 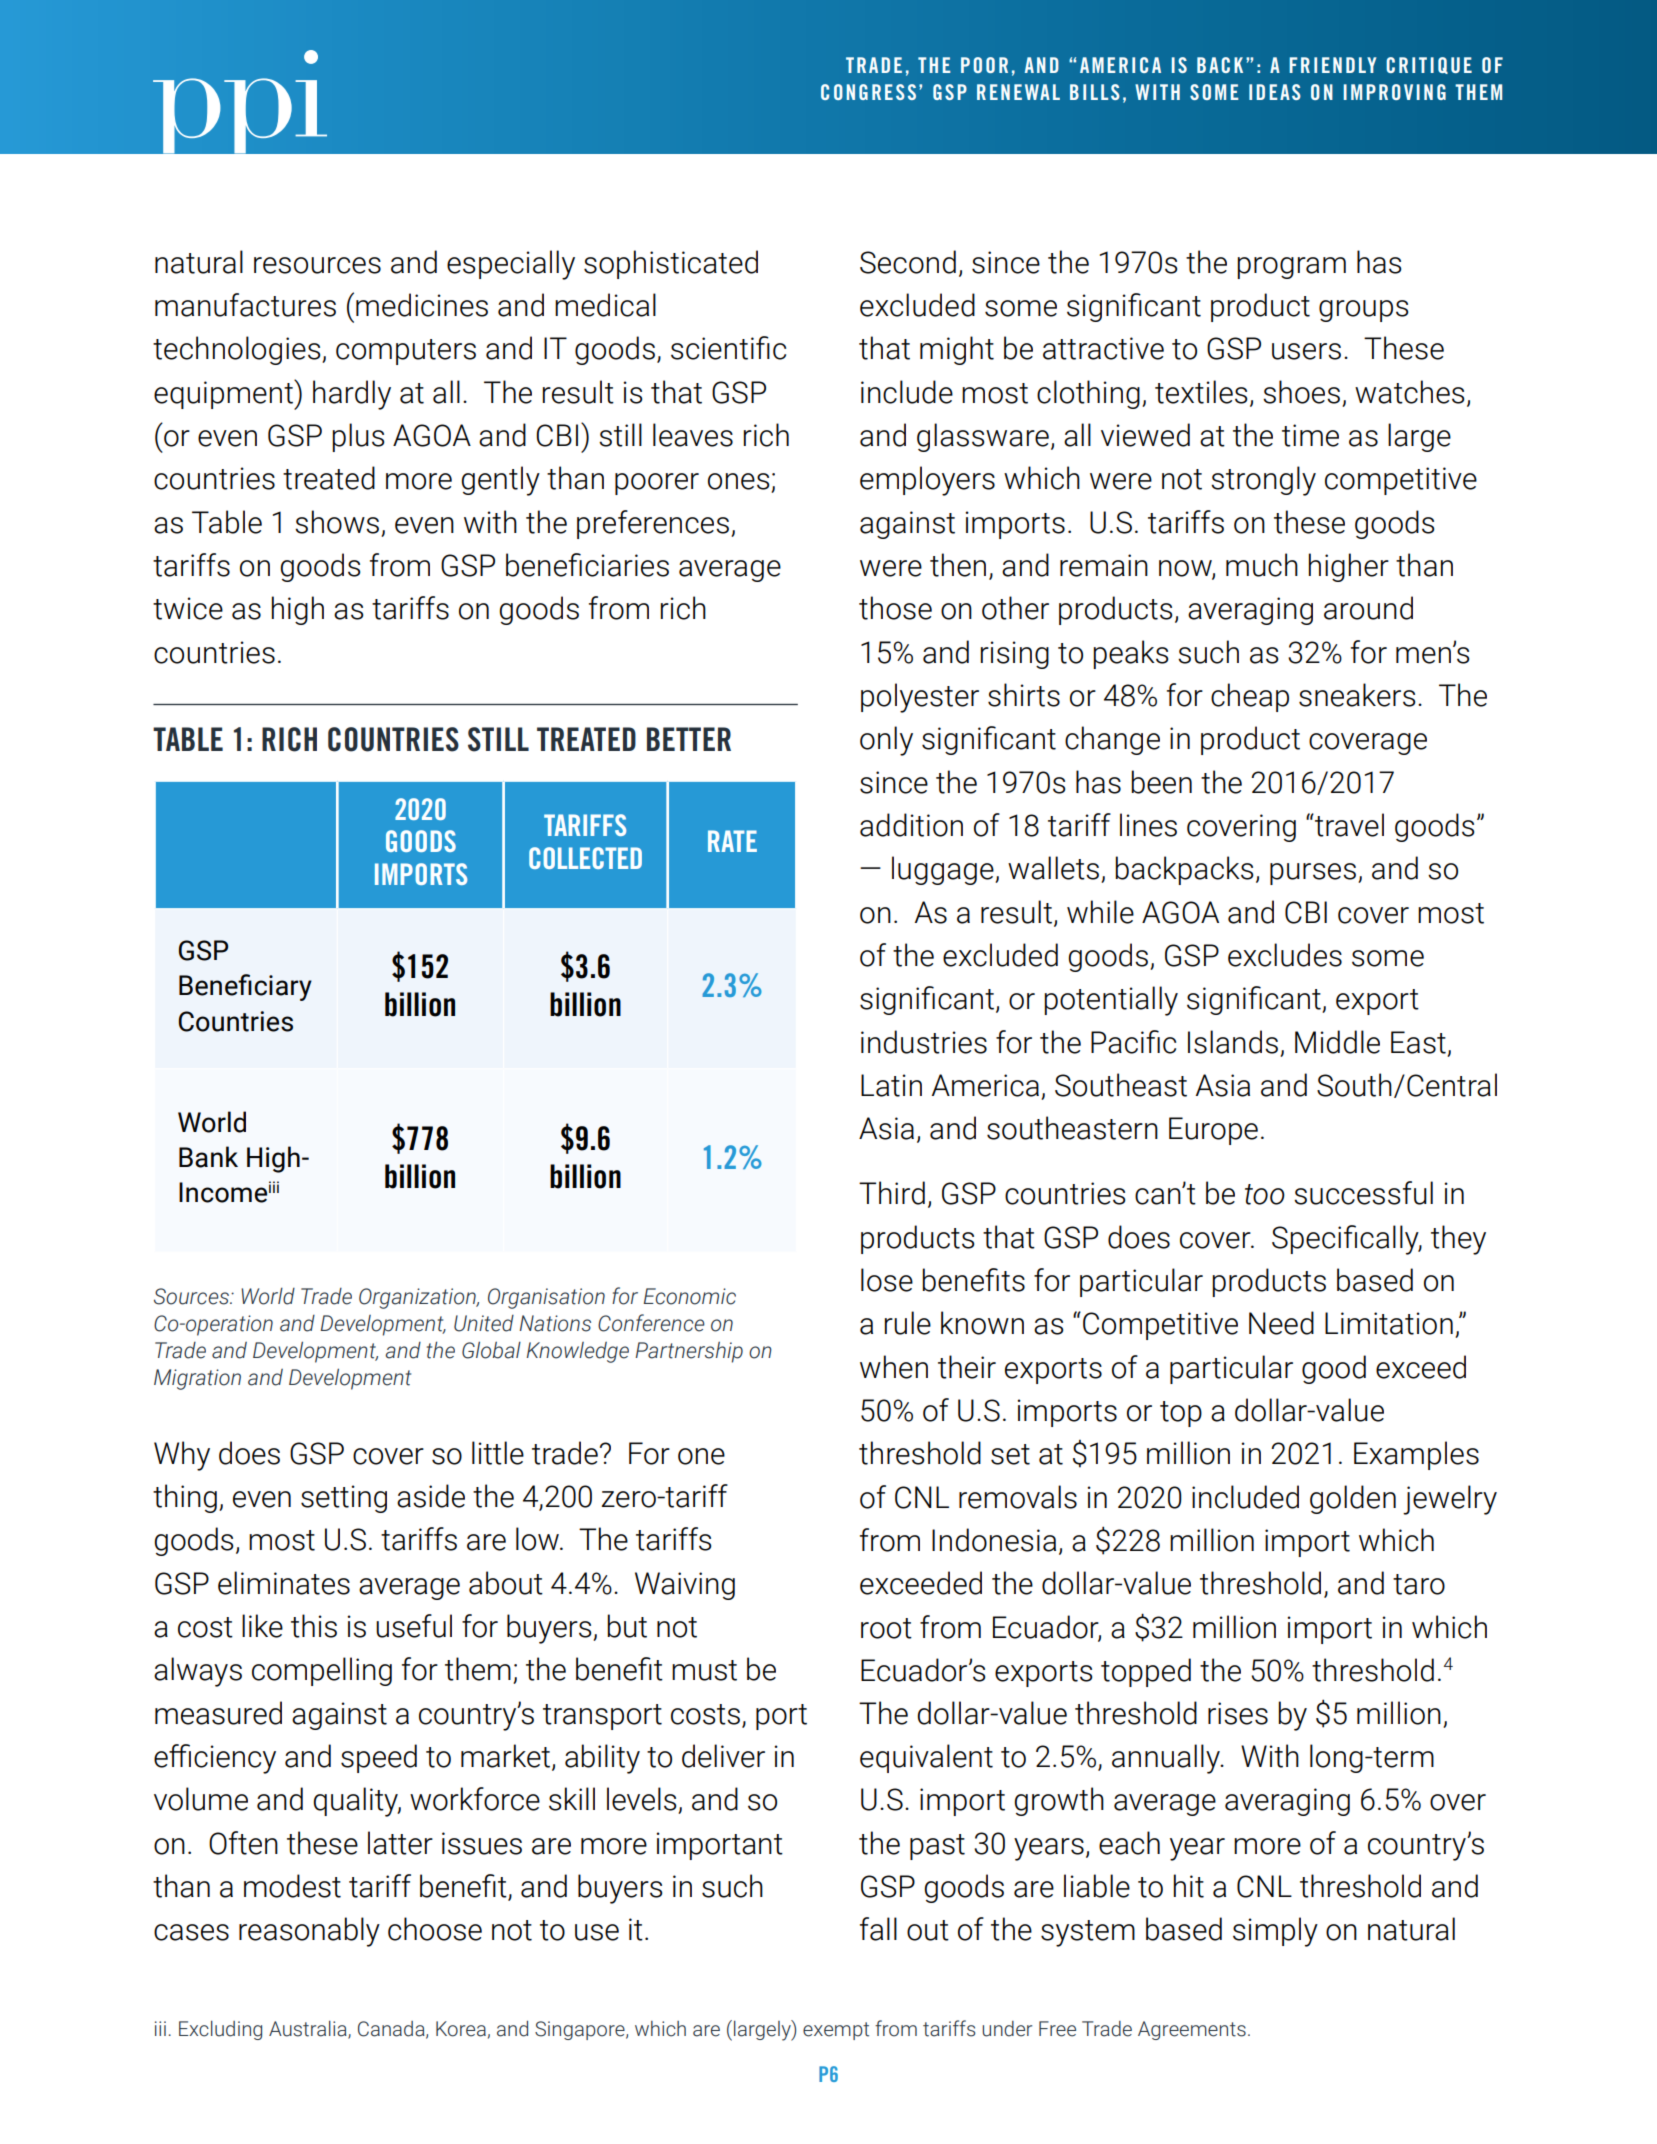 What do you see at coordinates (188, 608) in the screenshot?
I see `twice` at bounding box center [188, 608].
